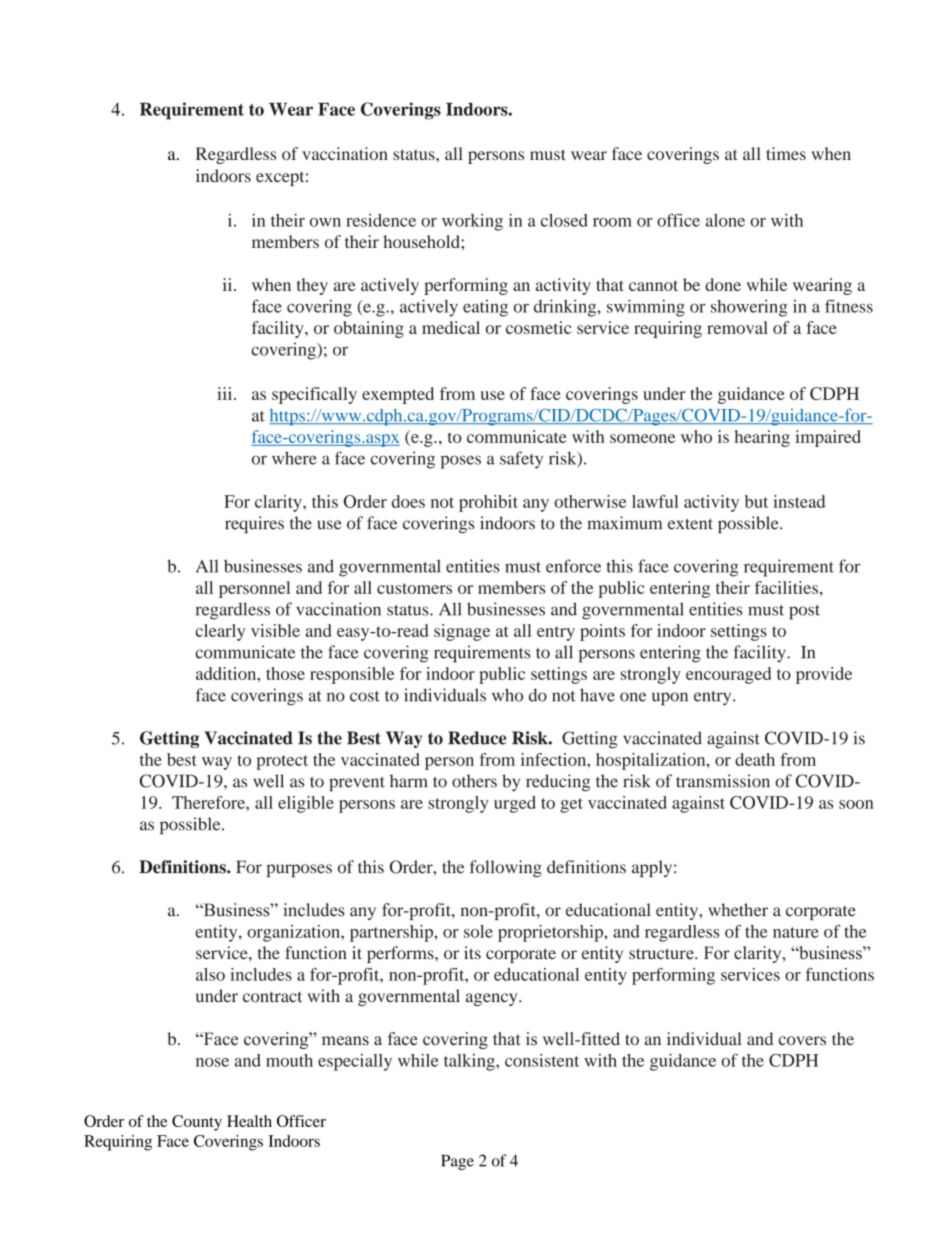  I want to click on where, so click(294, 458).
